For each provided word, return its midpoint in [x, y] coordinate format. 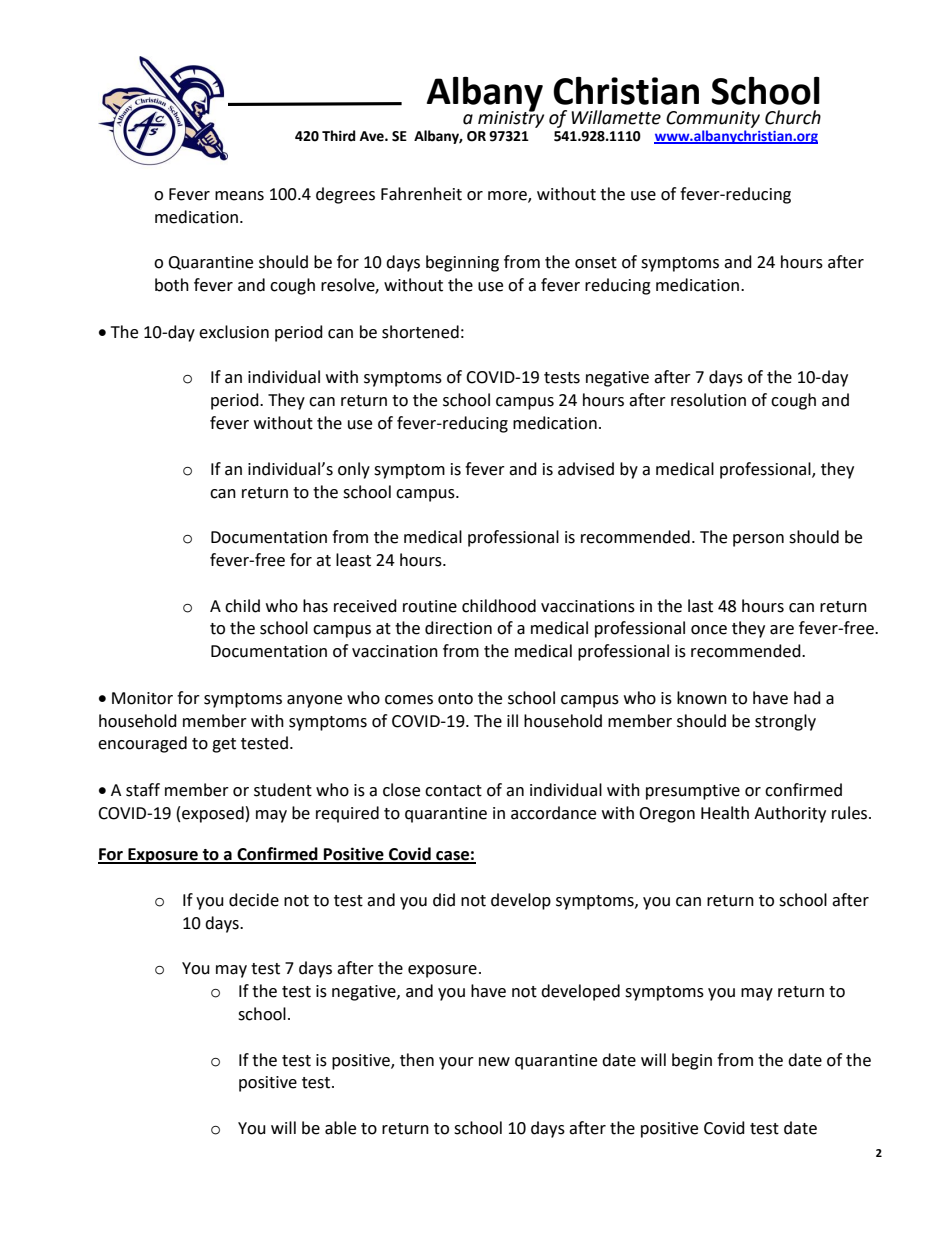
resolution [708, 400]
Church [793, 117]
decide [254, 900]
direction [458, 628]
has [315, 606]
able [340, 1128]
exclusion [234, 332]
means [239, 196]
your [456, 1063]
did [444, 900]
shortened [420, 332]
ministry [511, 118]
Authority [790, 814]
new [494, 1062]
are [782, 630]
